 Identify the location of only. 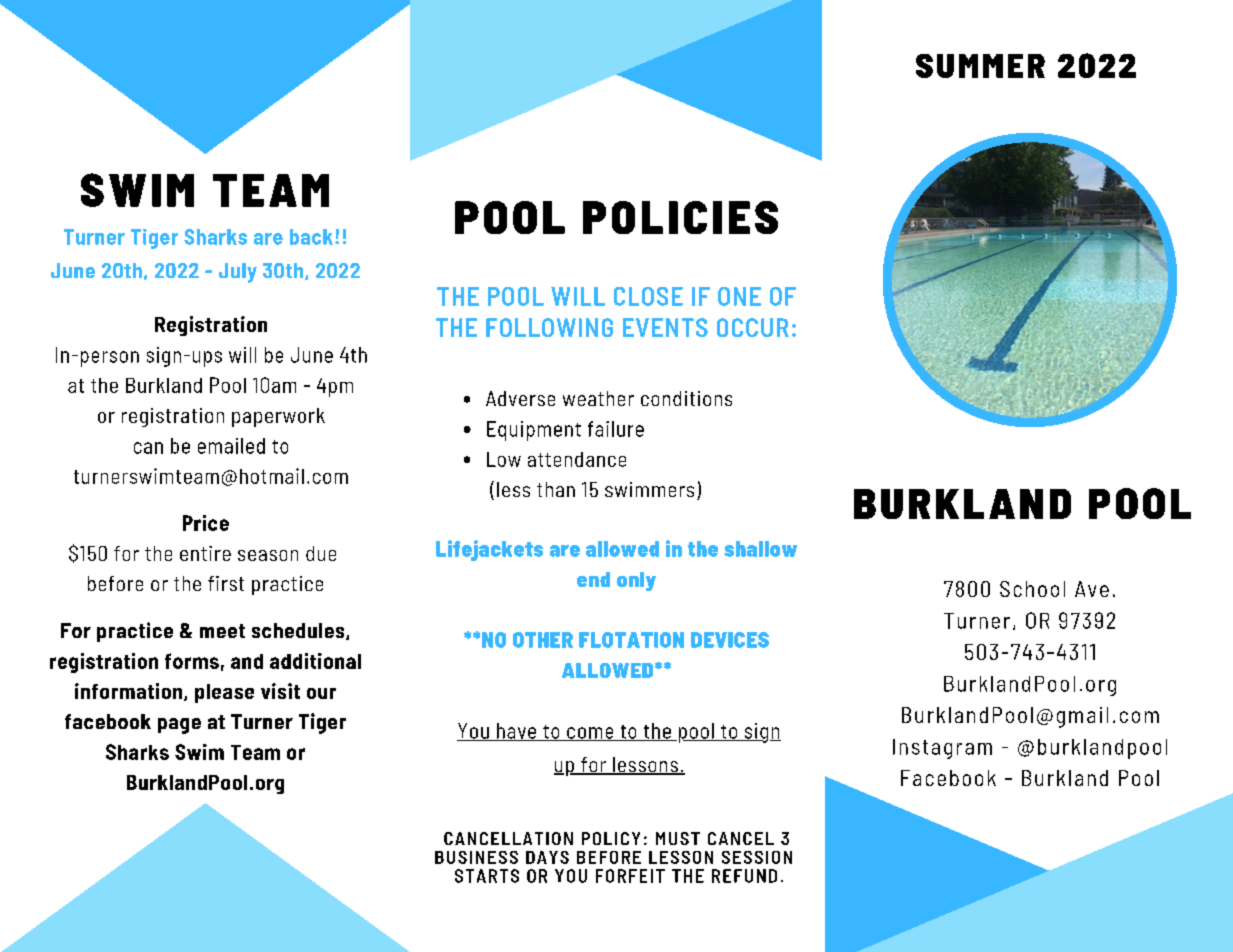
(636, 581).
